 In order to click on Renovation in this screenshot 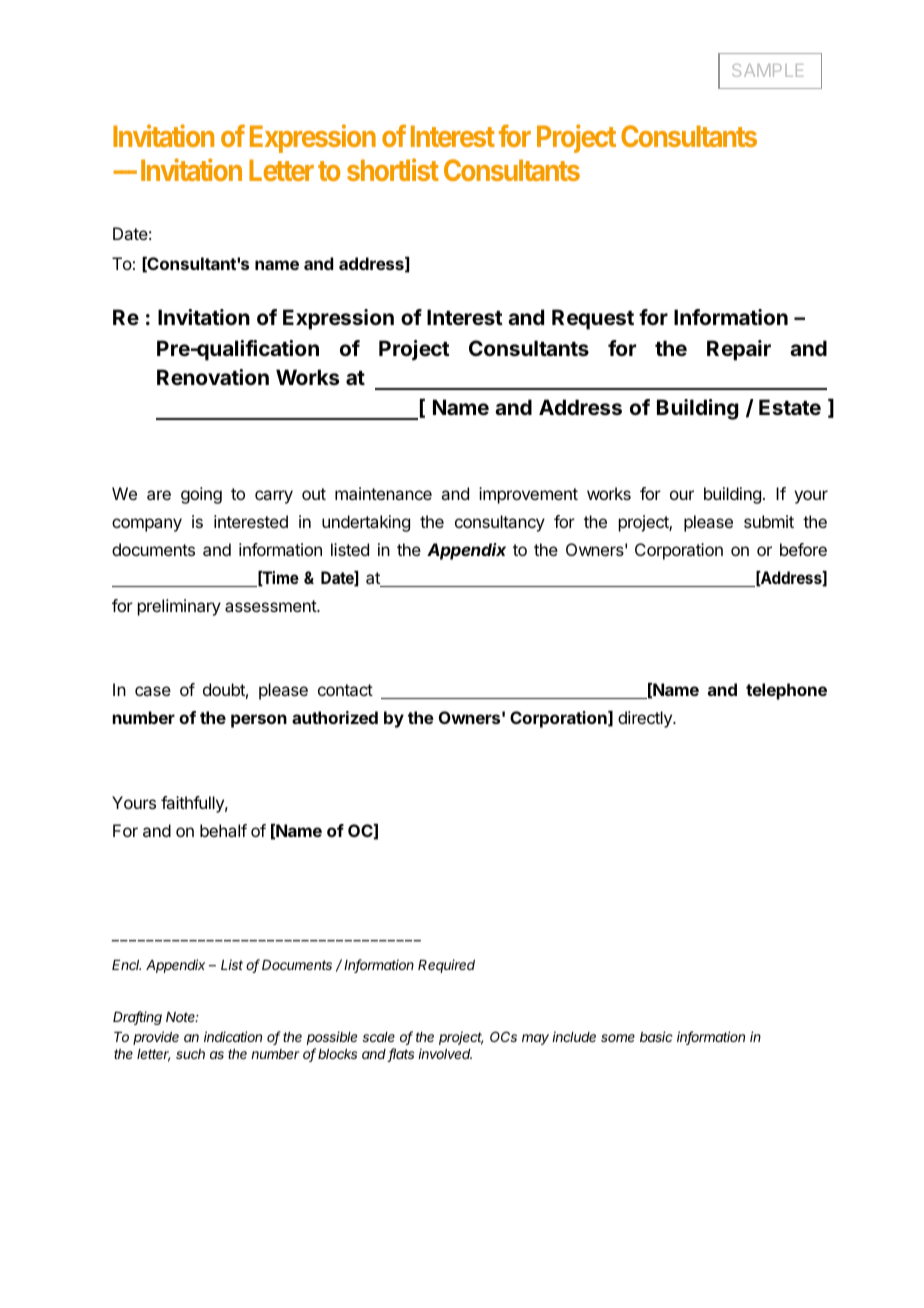, I will do `click(213, 377)`.
